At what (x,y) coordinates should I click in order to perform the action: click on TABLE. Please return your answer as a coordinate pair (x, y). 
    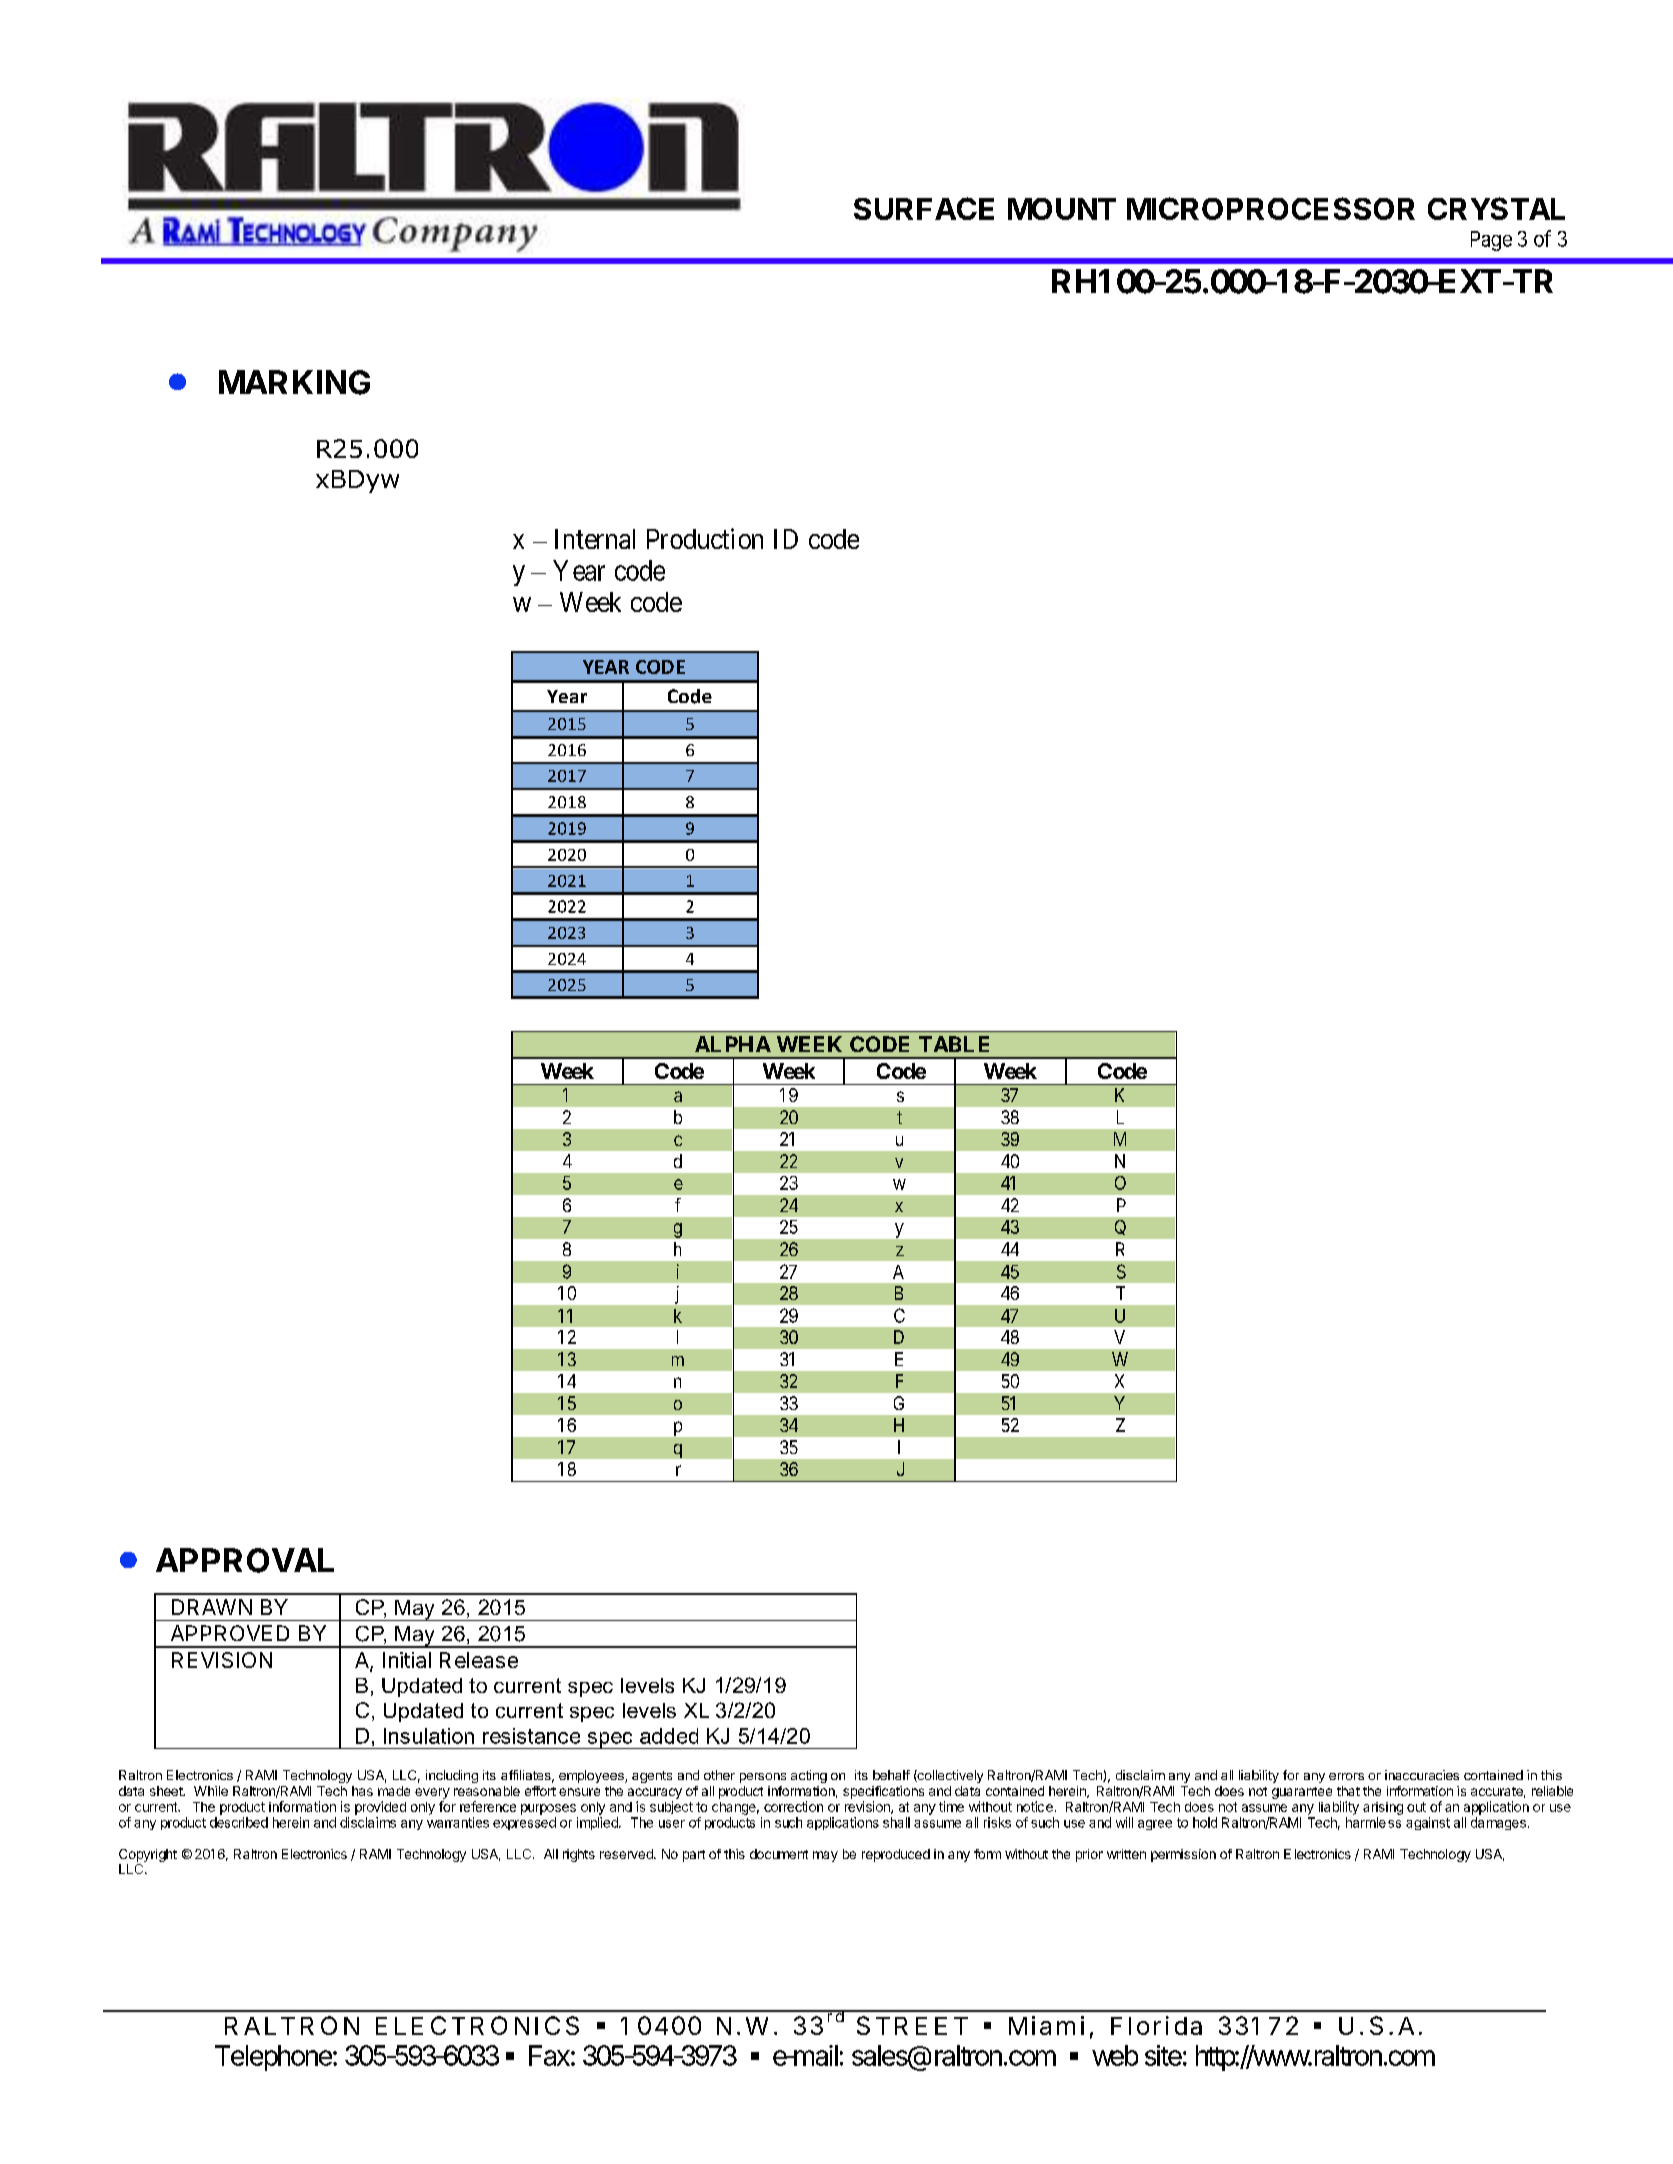
    Looking at the image, I should click on (954, 1044).
